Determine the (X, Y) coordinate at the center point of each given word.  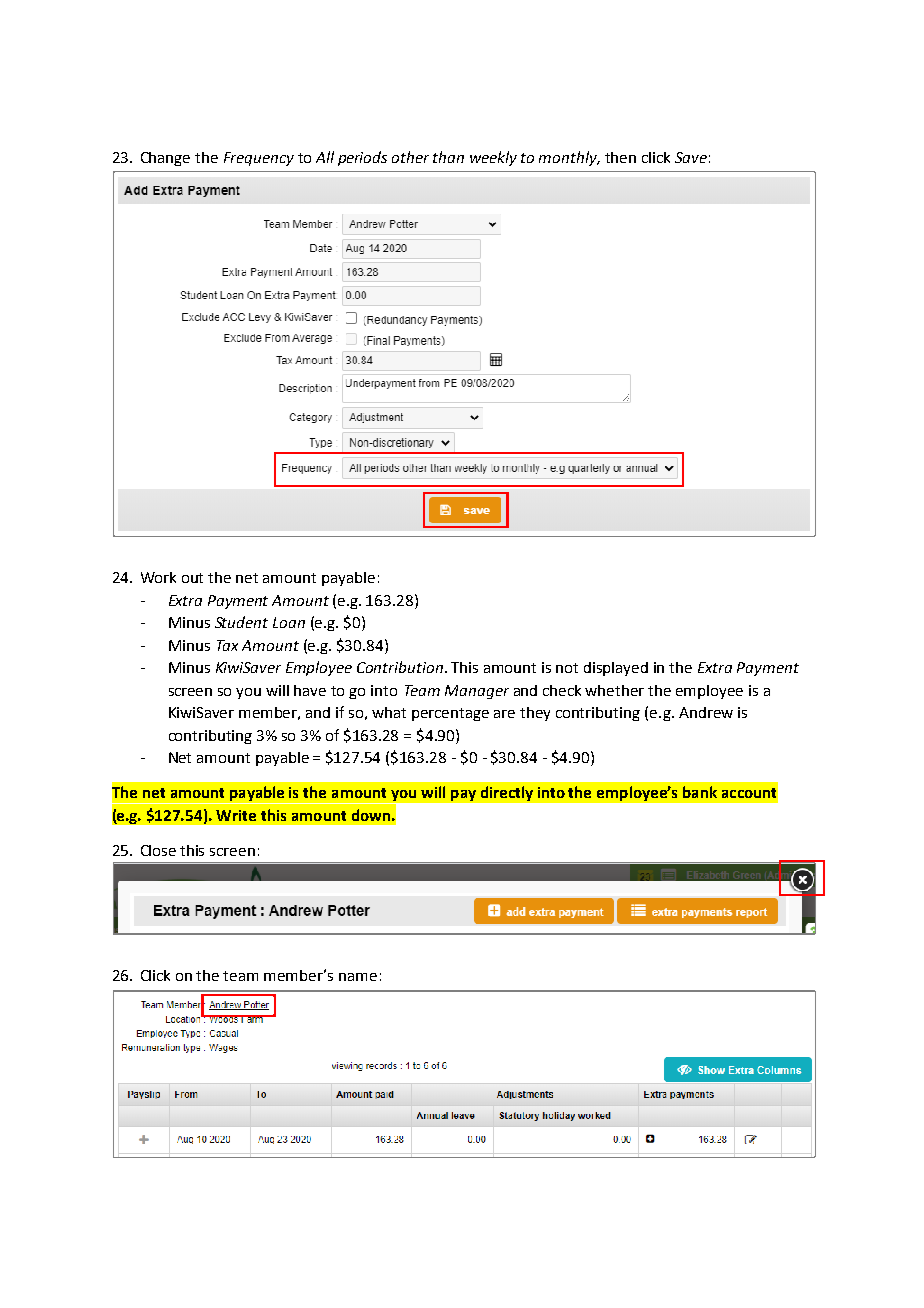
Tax (227, 645)
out (192, 578)
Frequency (259, 159)
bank (700, 792)
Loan (289, 622)
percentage (450, 714)
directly (507, 793)
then (620, 157)
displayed (616, 669)
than (448, 157)
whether (614, 690)
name (358, 977)
